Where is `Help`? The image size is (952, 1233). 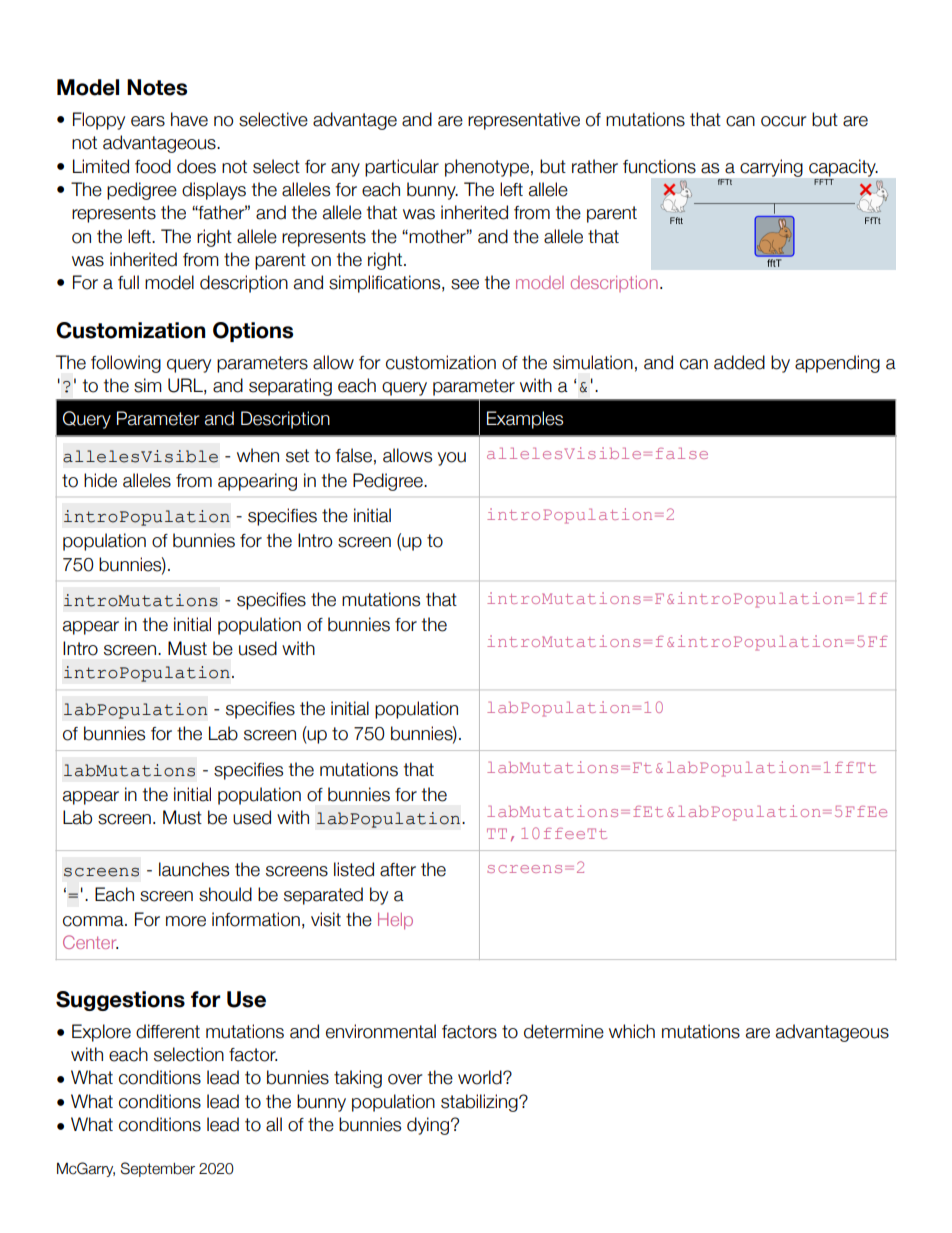 Help is located at coordinates (395, 921).
